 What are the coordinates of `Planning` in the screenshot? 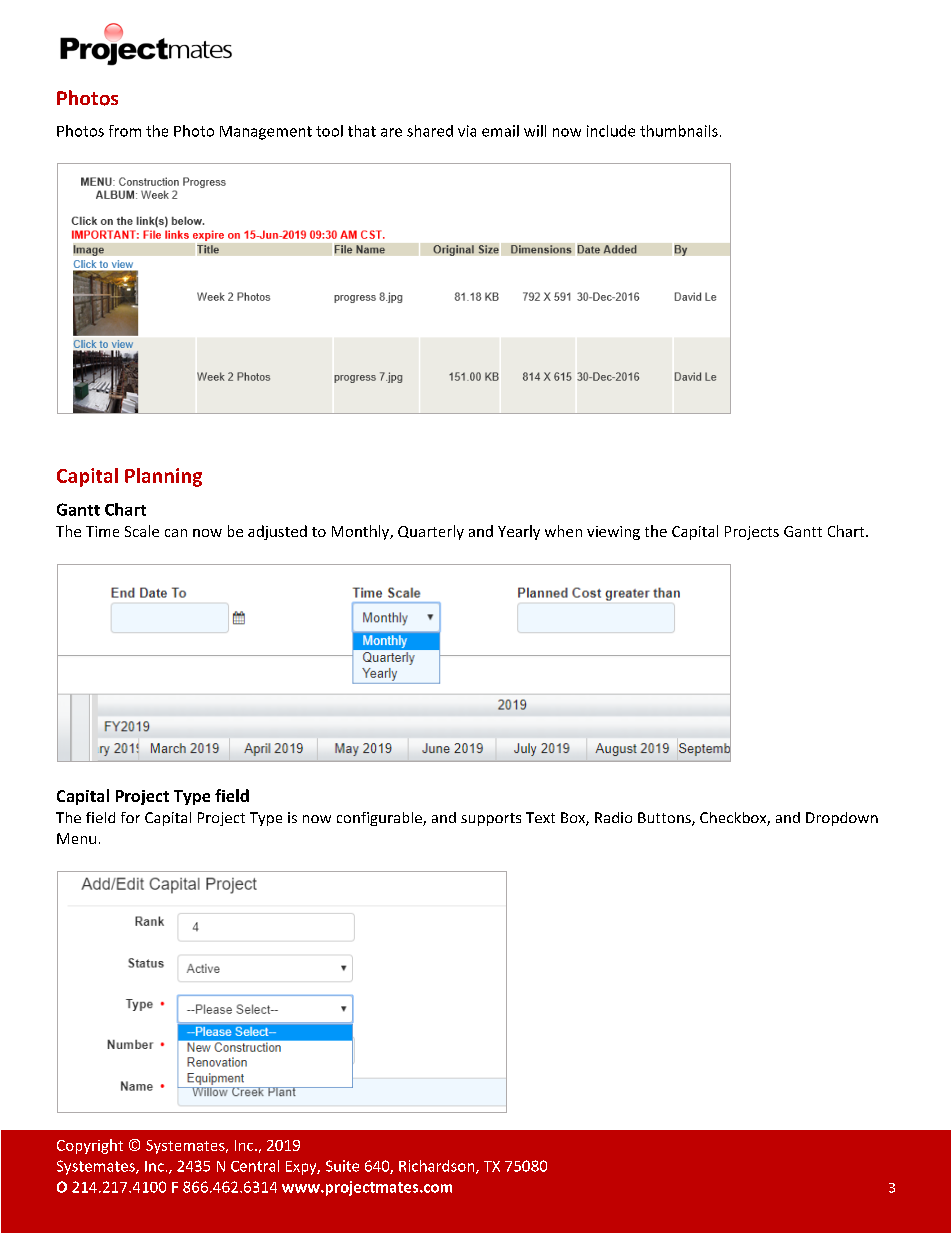 It's located at (163, 477).
